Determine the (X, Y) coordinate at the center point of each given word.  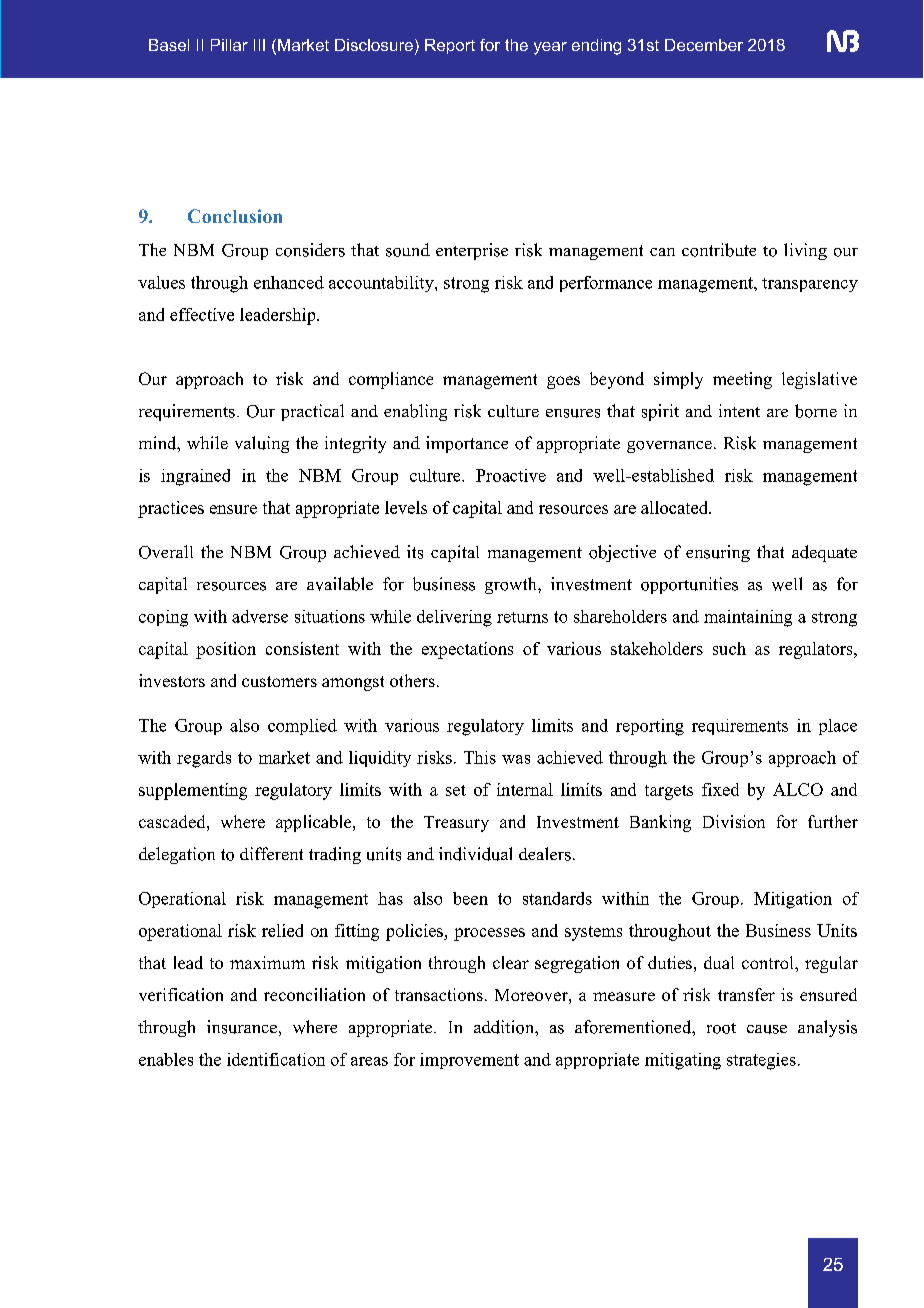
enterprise (472, 251)
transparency (810, 285)
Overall (166, 552)
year (550, 48)
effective (202, 314)
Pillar (229, 45)
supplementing (193, 791)
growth (512, 585)
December (704, 45)
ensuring (718, 553)
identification (276, 1059)
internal (525, 789)
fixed (720, 789)
